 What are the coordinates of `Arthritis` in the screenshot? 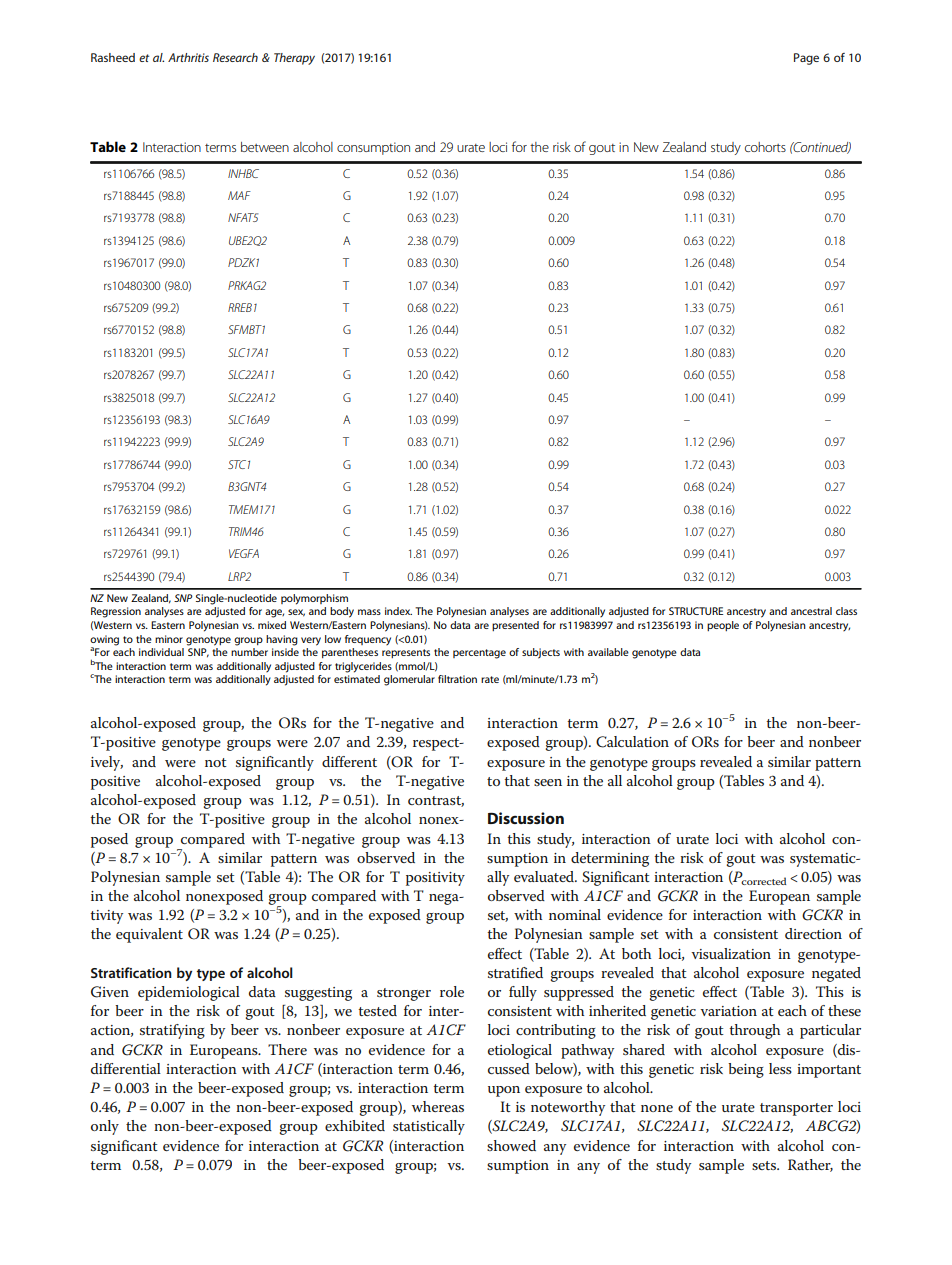 It's located at (188, 57).
